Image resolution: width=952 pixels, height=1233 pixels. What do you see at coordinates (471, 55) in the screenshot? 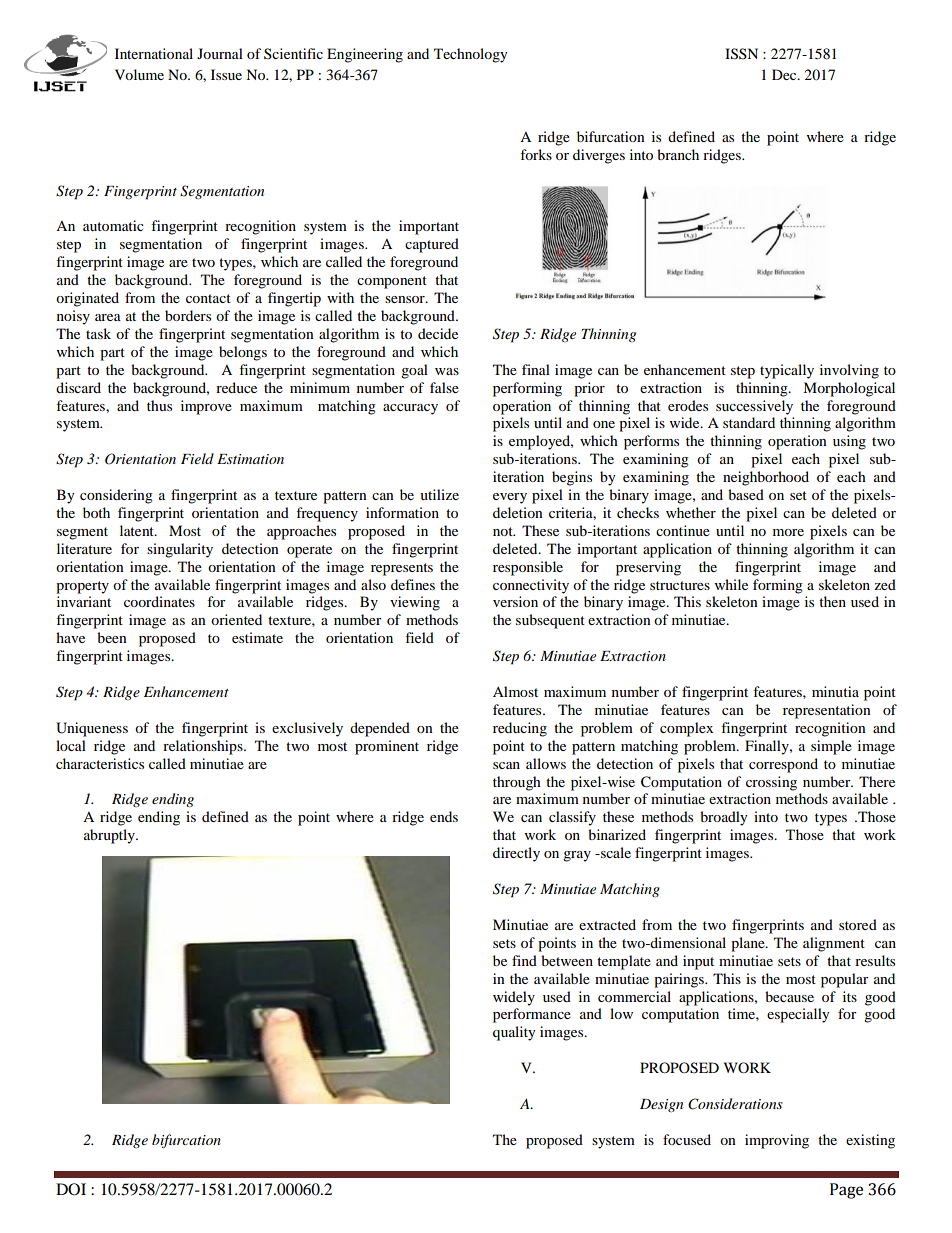
I see `Technology` at bounding box center [471, 55].
